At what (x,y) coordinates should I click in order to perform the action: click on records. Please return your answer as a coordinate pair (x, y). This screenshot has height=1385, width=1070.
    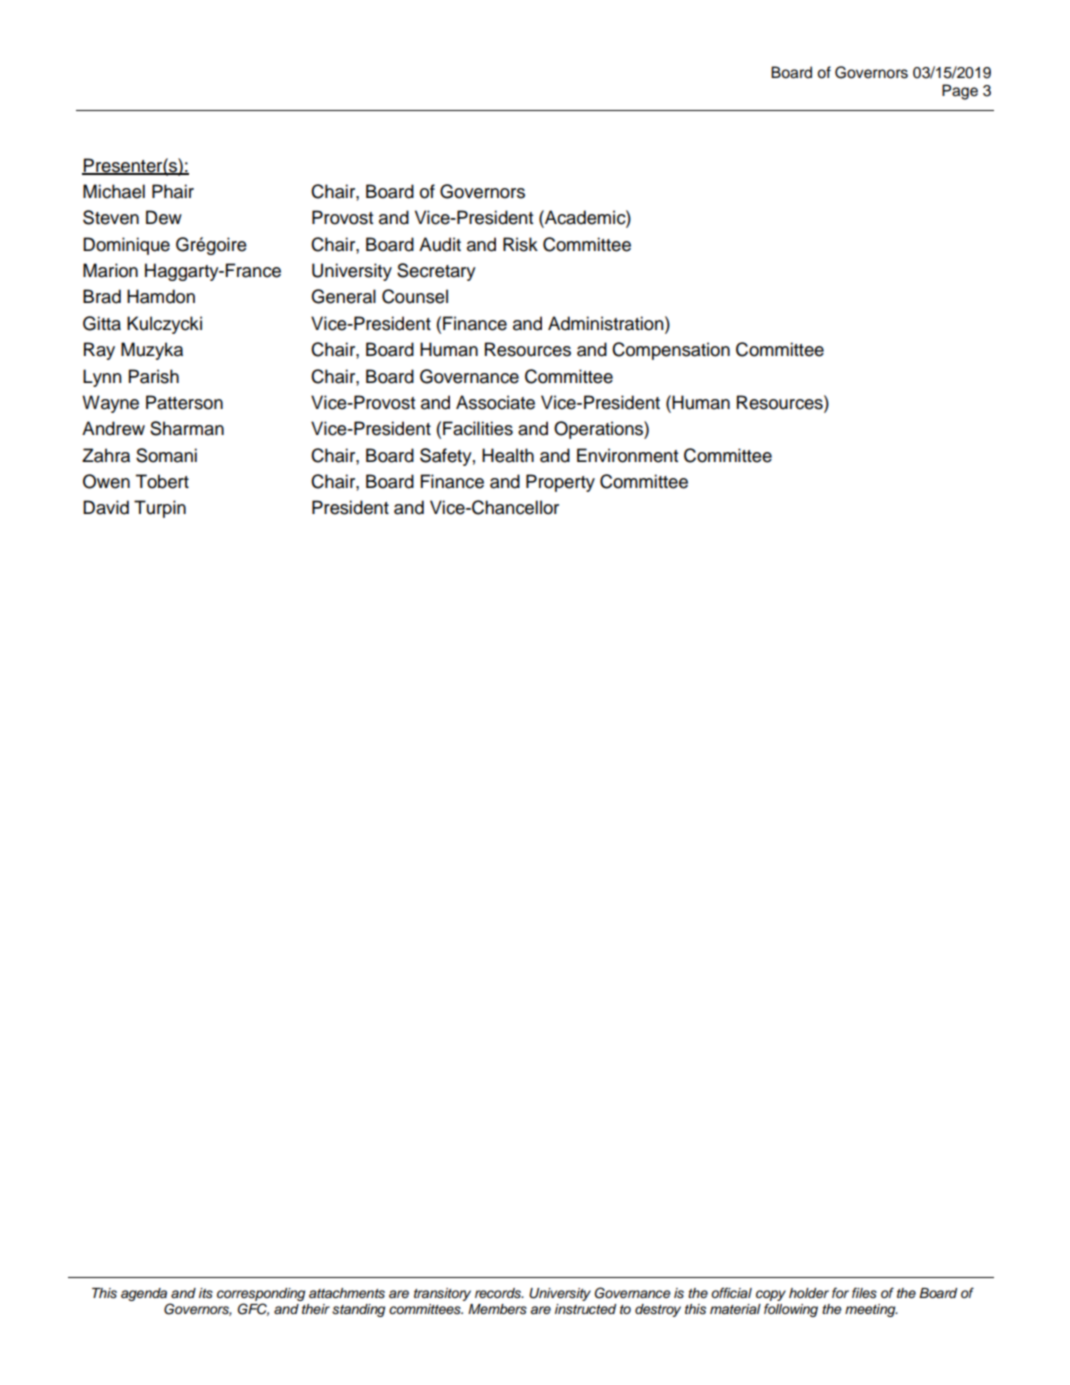
    Looking at the image, I should click on (499, 1293).
